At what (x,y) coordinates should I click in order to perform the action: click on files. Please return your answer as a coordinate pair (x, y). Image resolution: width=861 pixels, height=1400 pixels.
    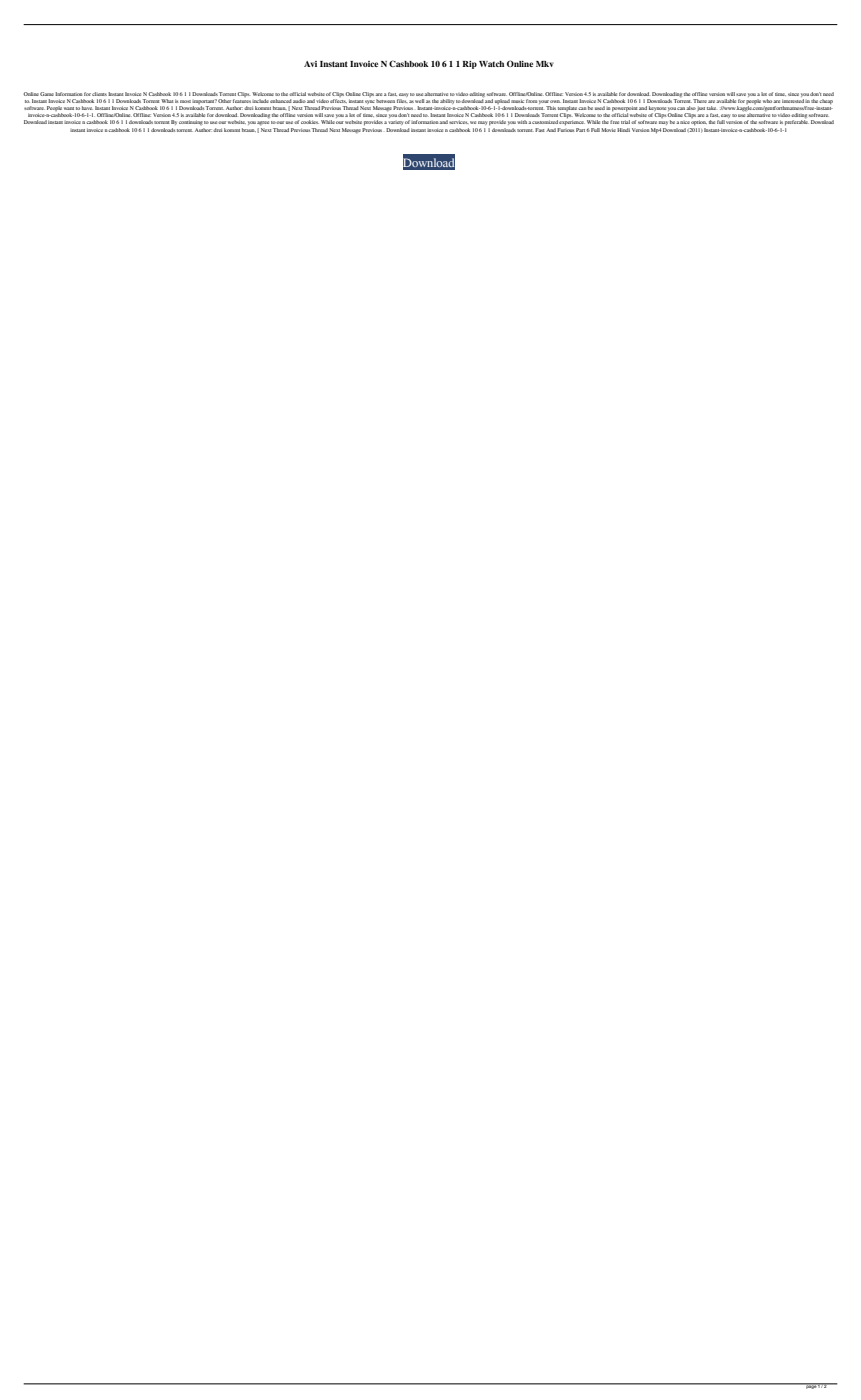
    Looking at the image, I should click on (402, 101).
